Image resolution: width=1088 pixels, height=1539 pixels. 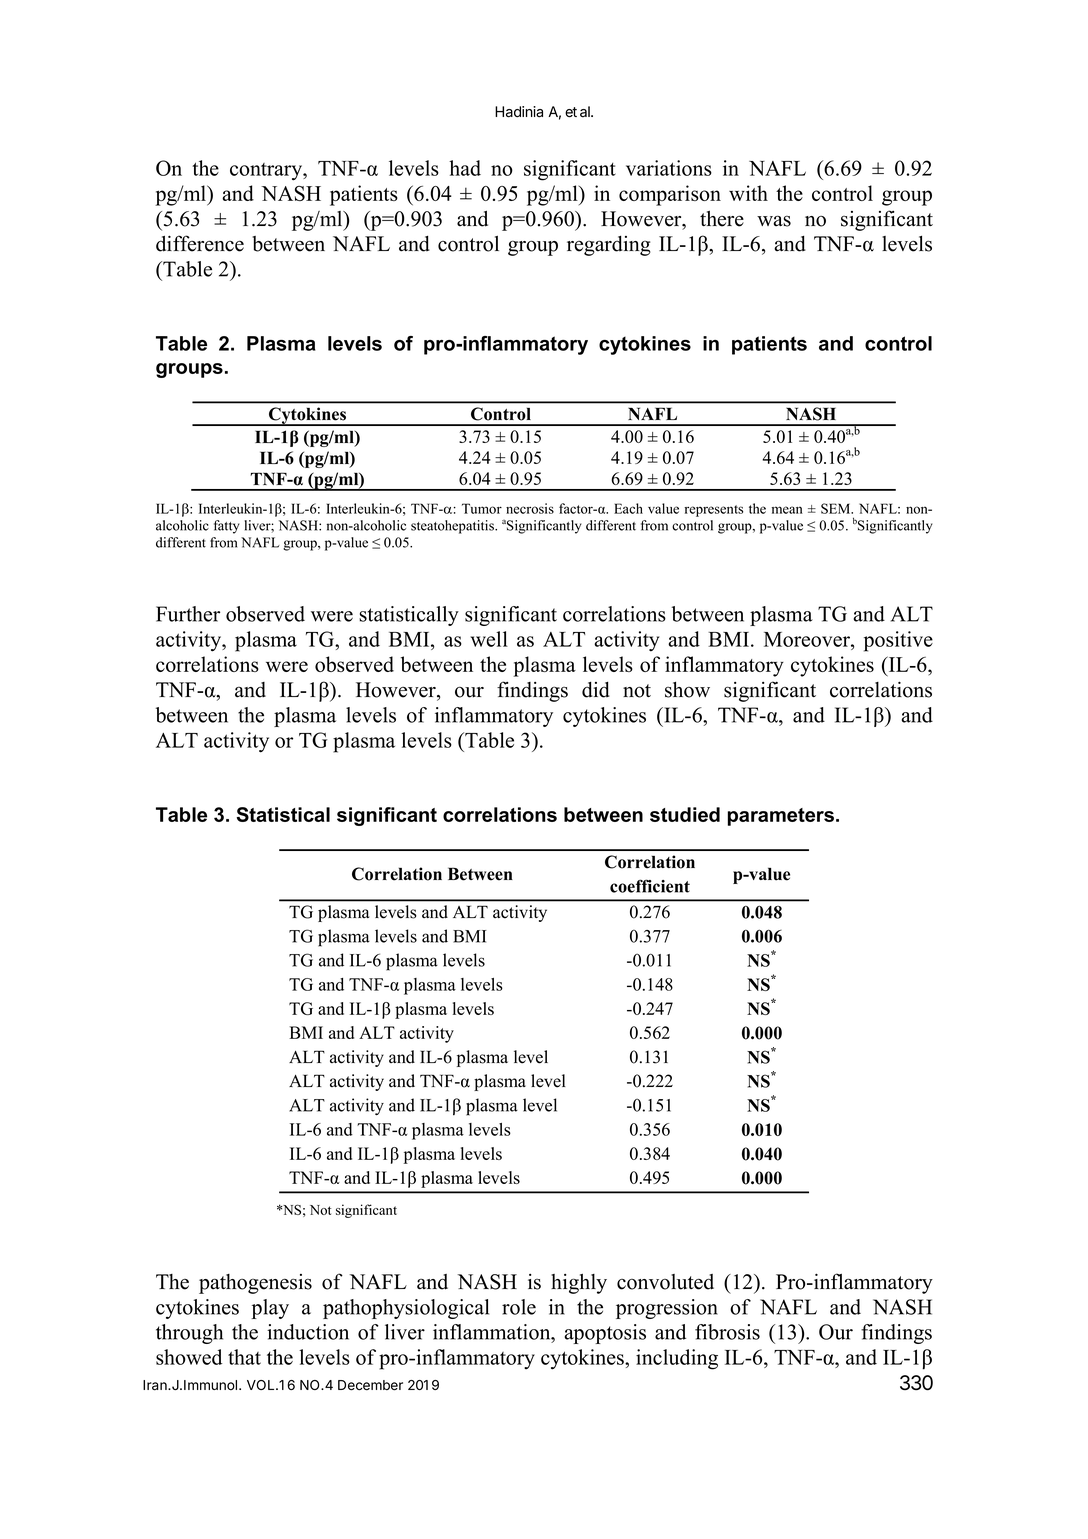 What do you see at coordinates (774, 221) in the screenshot?
I see `was` at bounding box center [774, 221].
